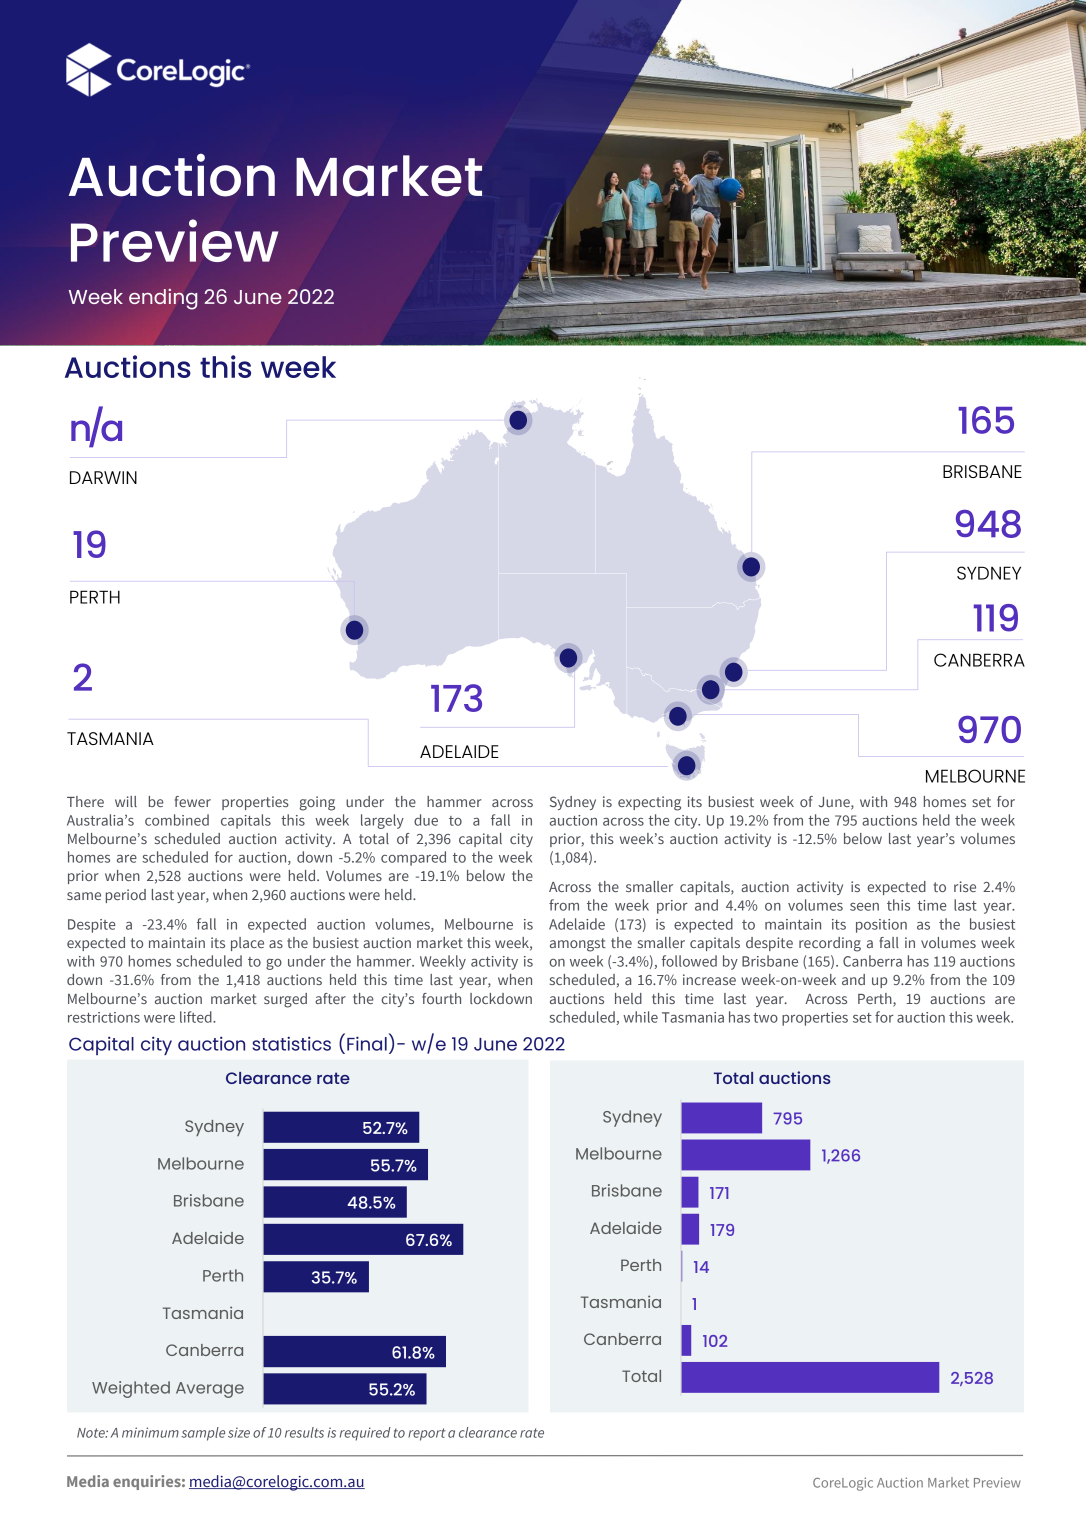 This image has width=1086, height=1536. What do you see at coordinates (864, 907) in the image?
I see `seen` at bounding box center [864, 907].
